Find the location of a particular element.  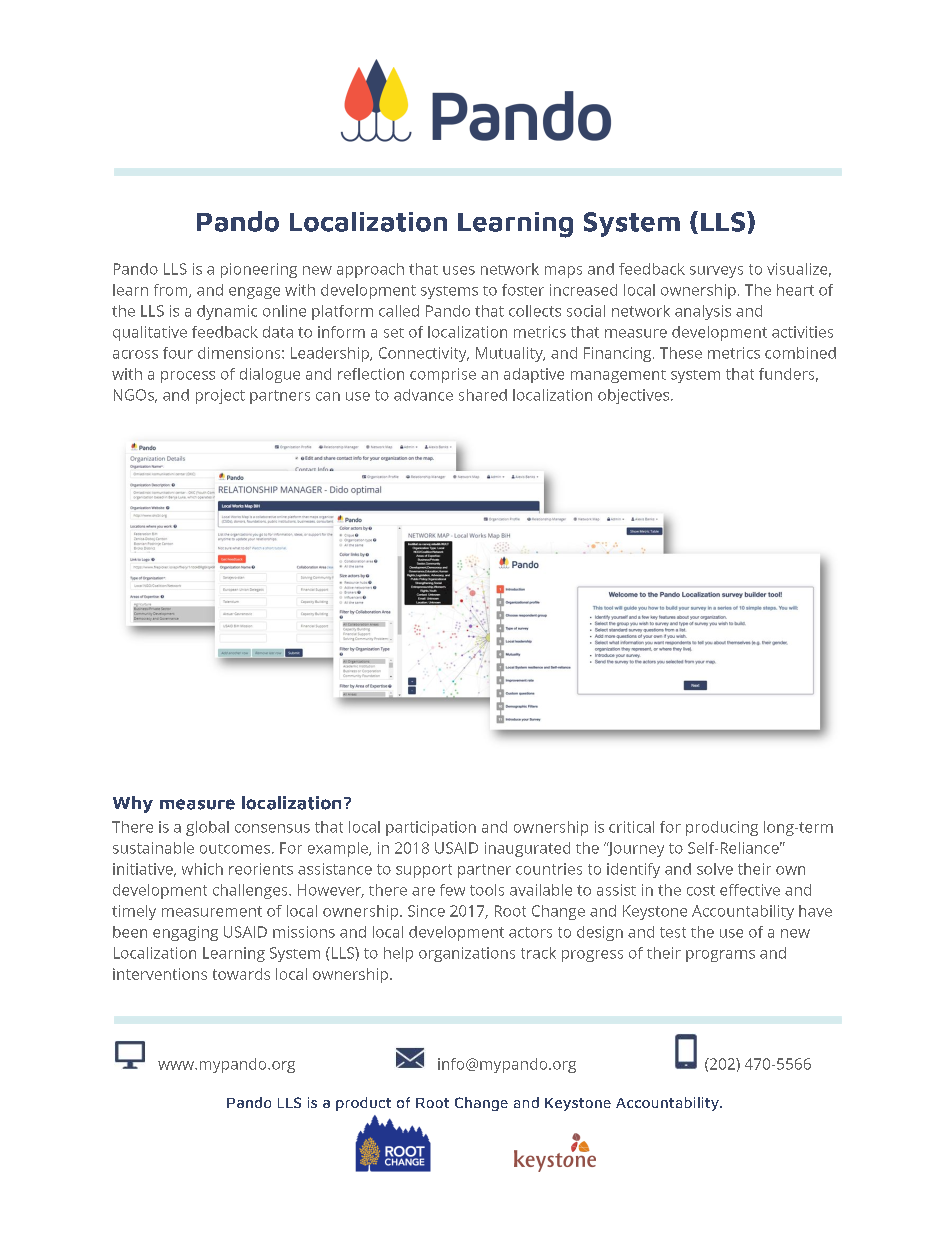

analysis is located at coordinates (703, 312).
